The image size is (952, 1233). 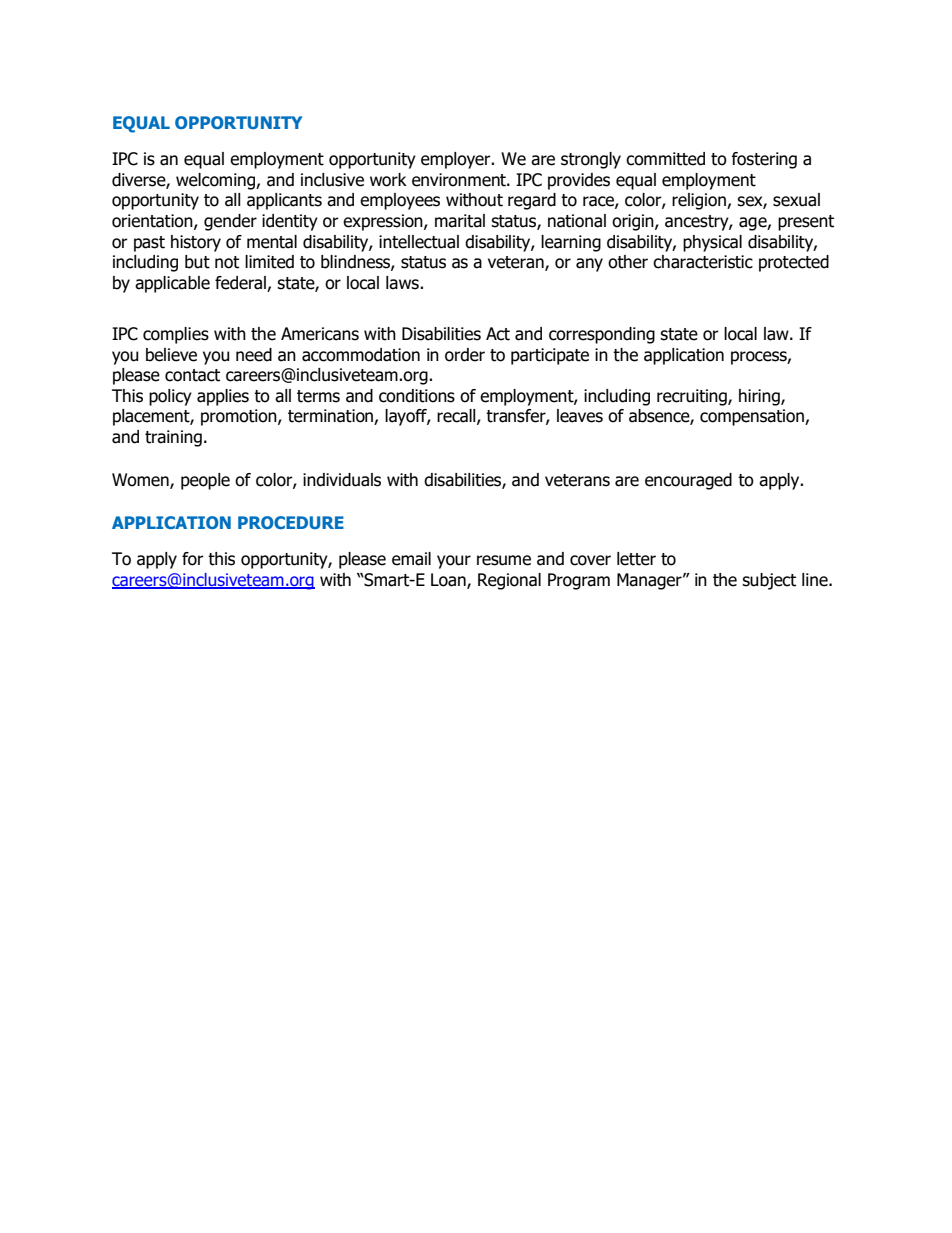 I want to click on conditions, so click(x=417, y=396).
